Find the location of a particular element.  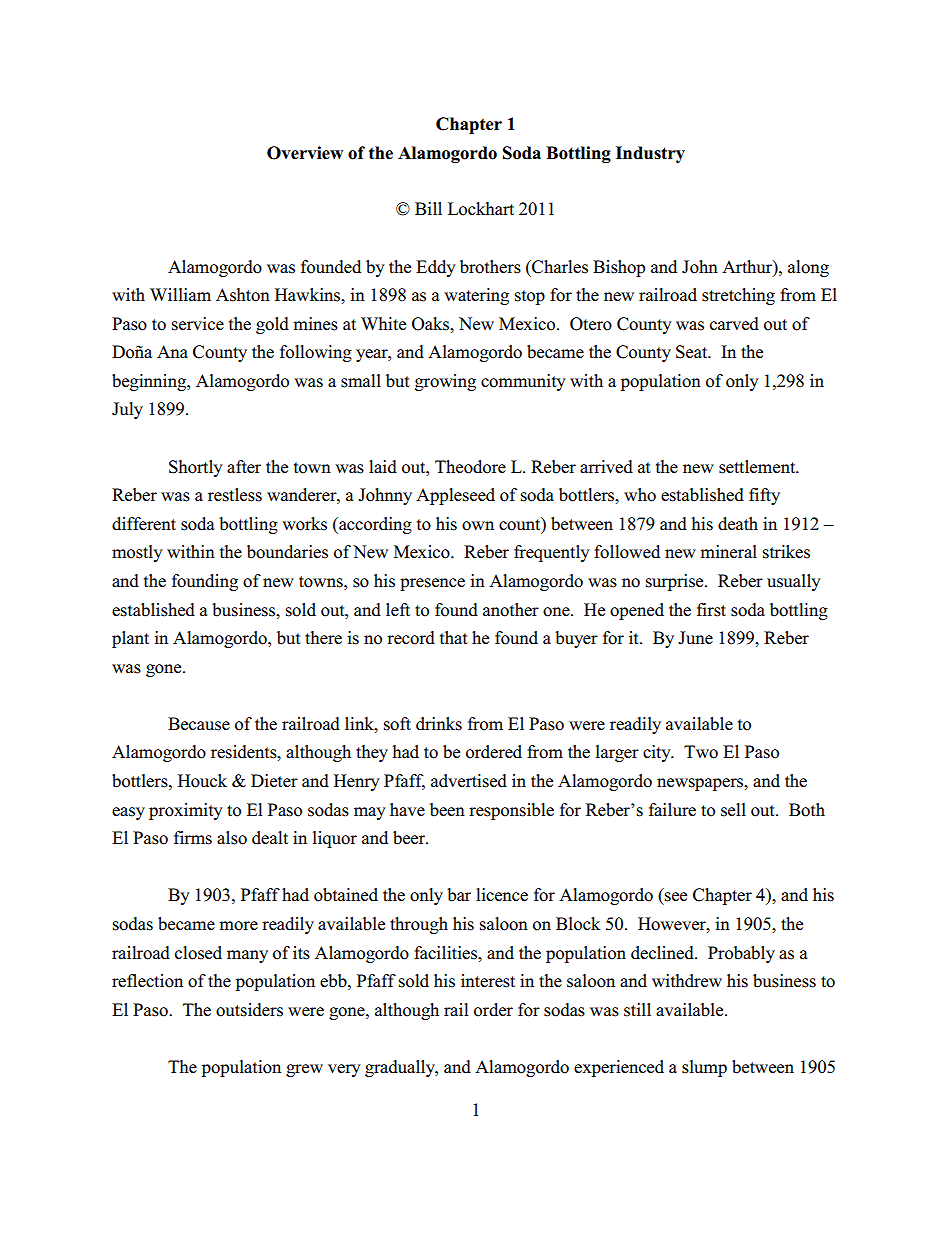

Lockhart is located at coordinates (481, 209).
